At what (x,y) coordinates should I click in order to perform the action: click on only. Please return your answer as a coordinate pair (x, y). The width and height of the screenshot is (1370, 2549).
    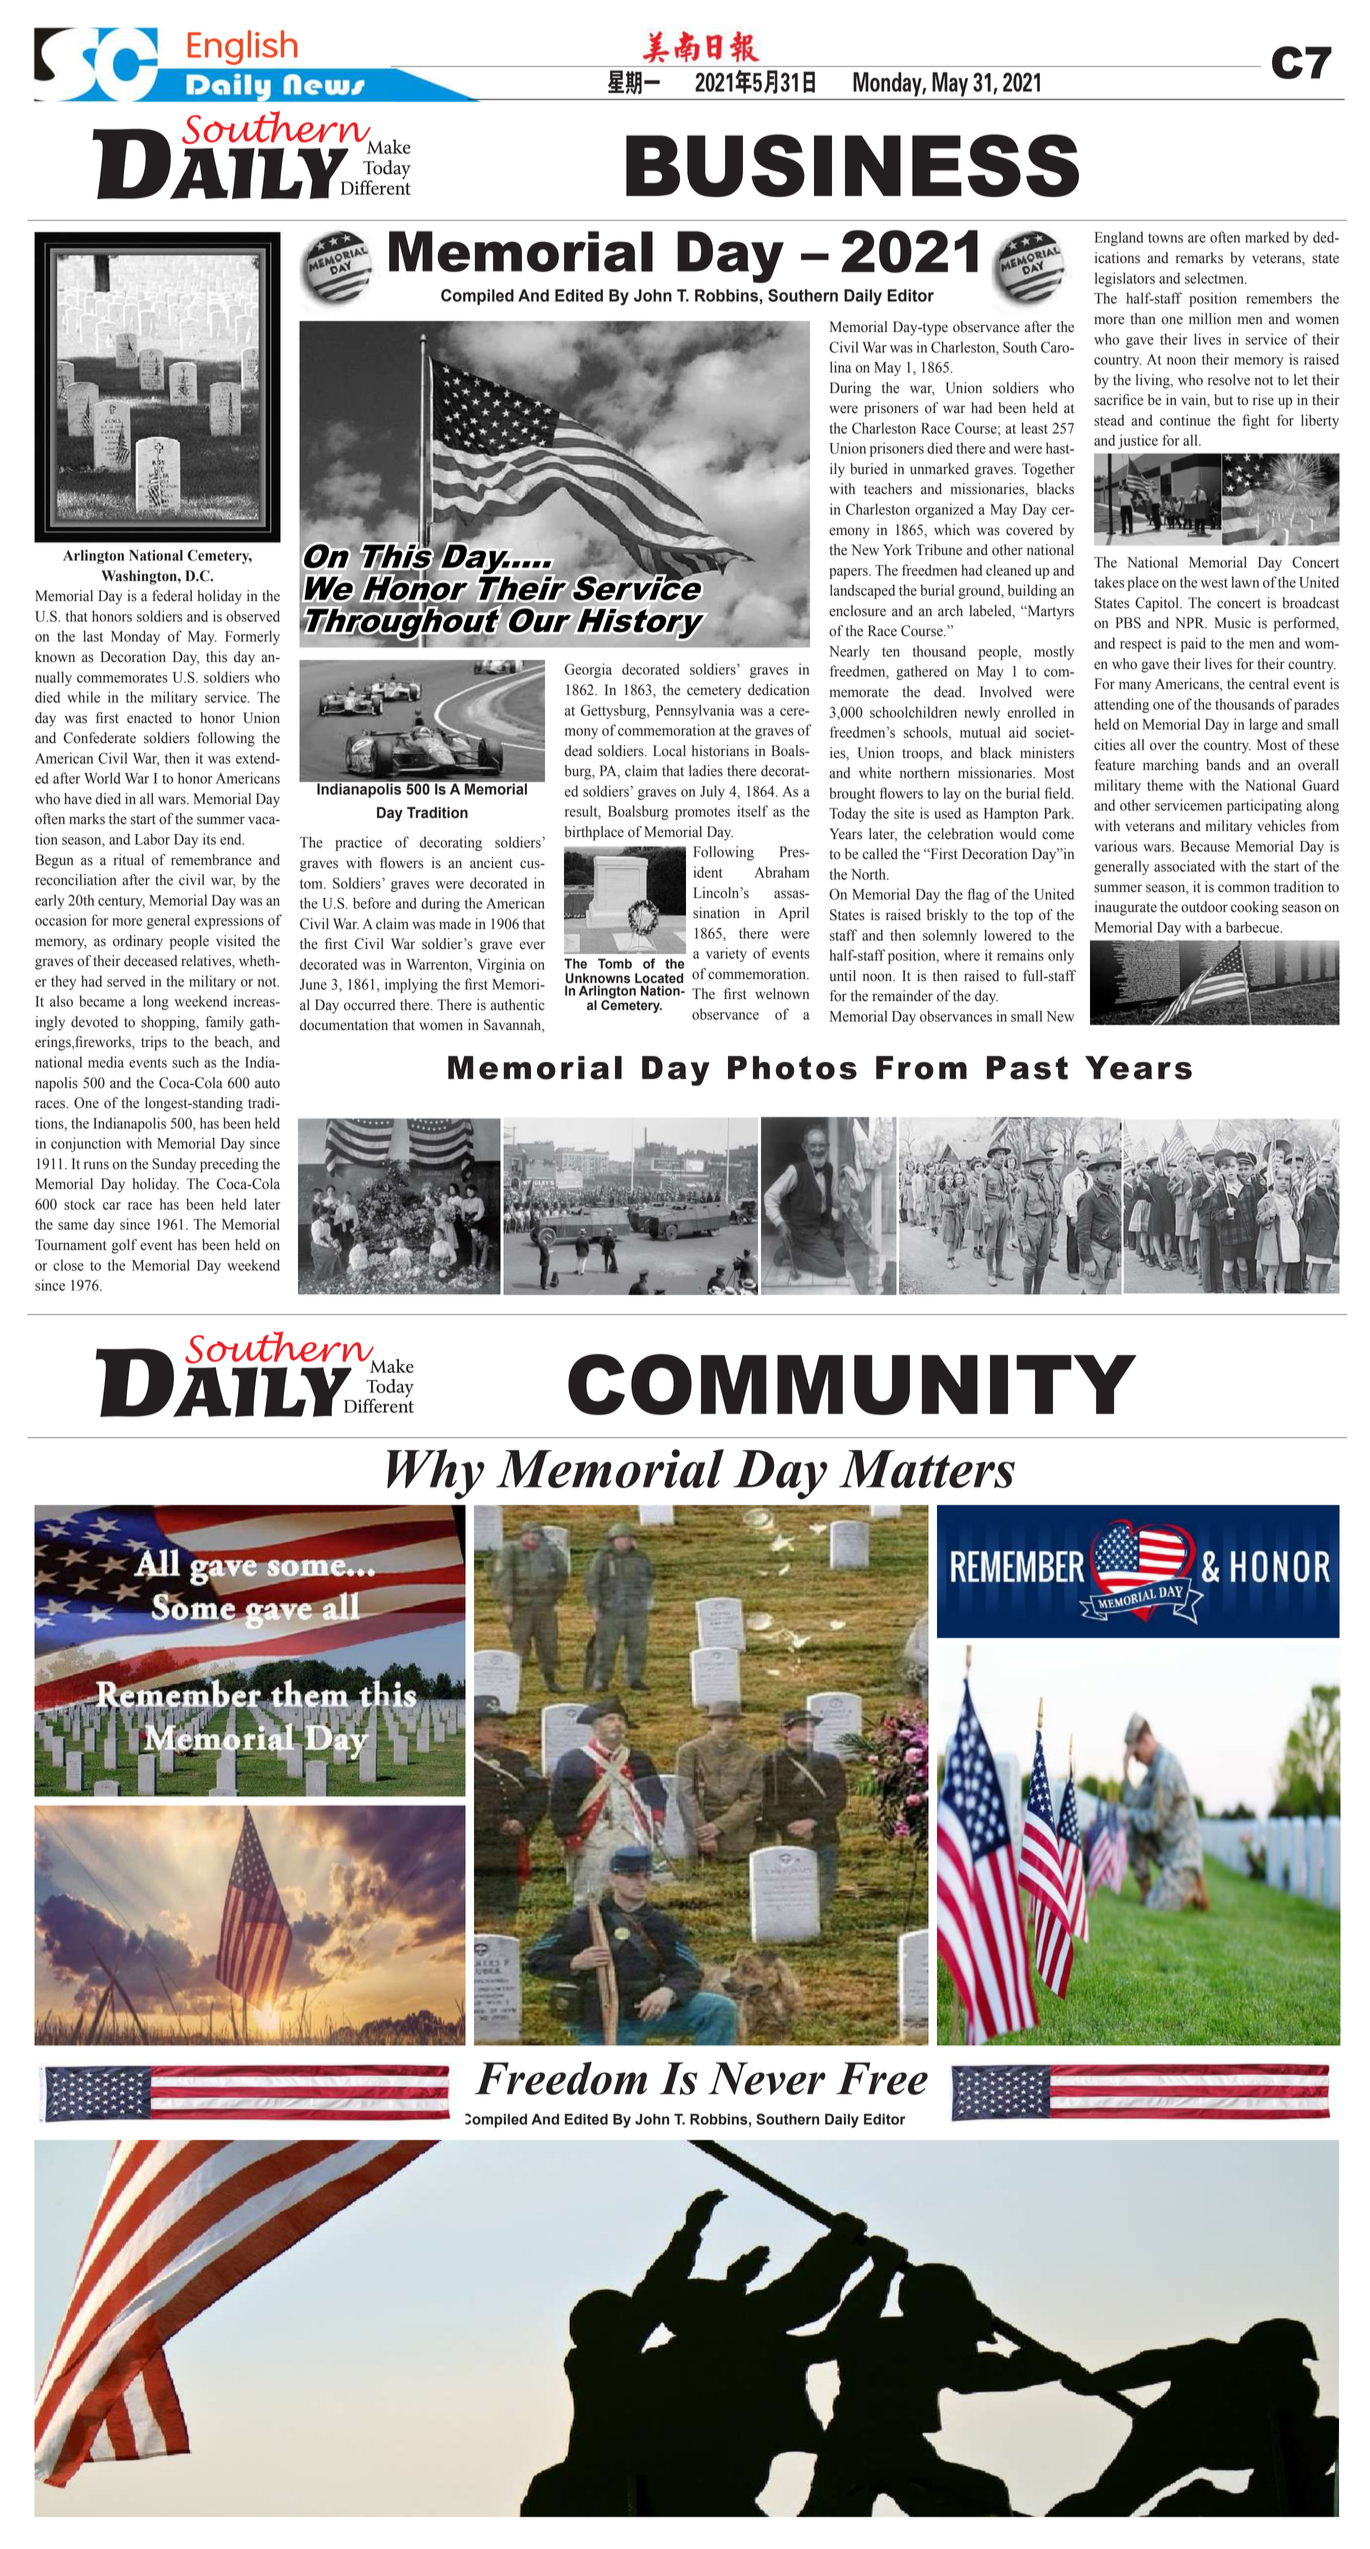
    Looking at the image, I should click on (1061, 956).
